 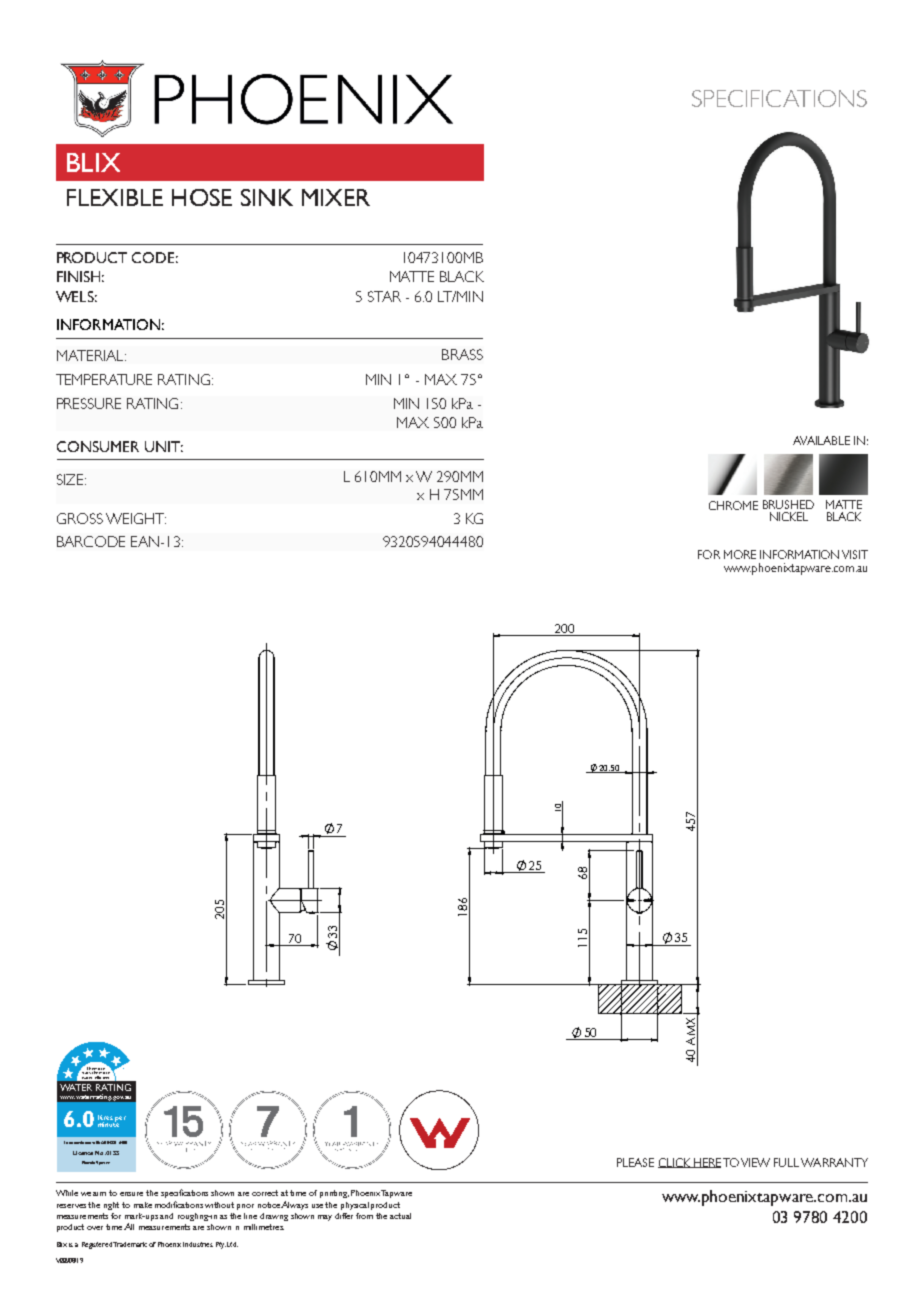 I want to click on BRUSHED, so click(x=788, y=504).
